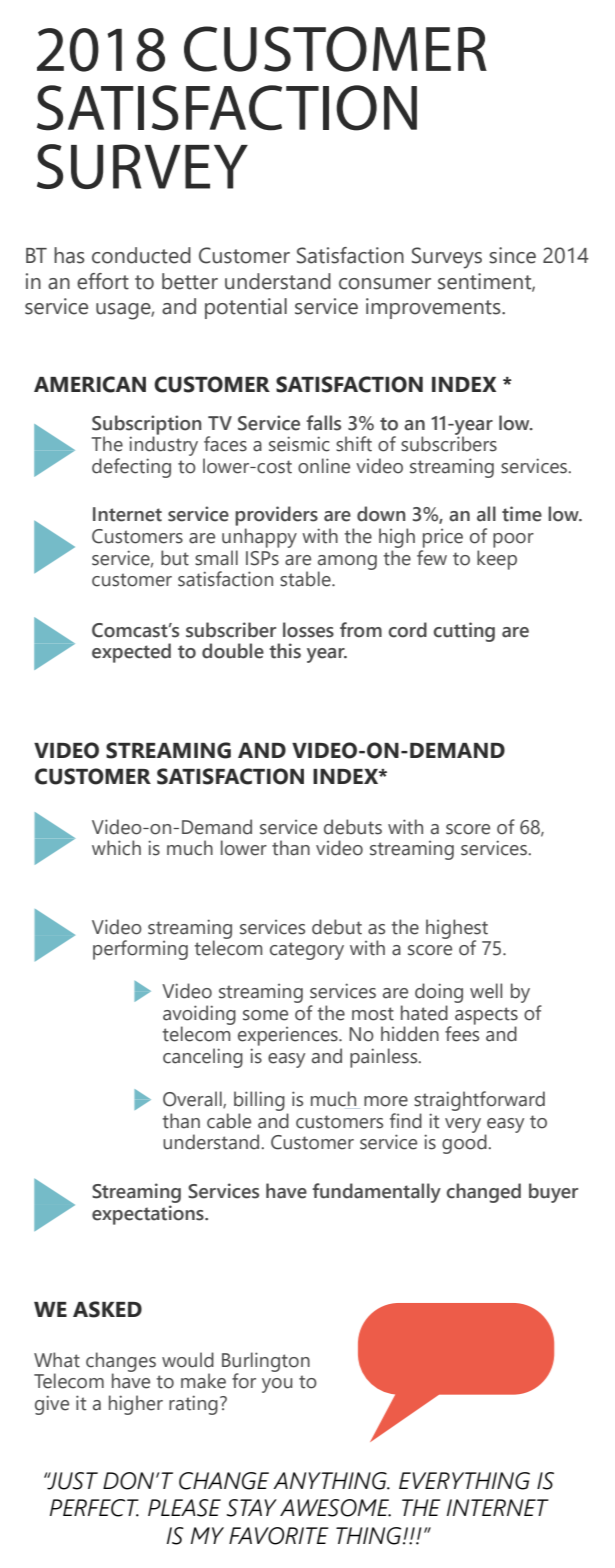 This screenshot has height=1568, width=615. Describe the element at coordinates (464, 632) in the screenshot. I see `cutting` at that location.
